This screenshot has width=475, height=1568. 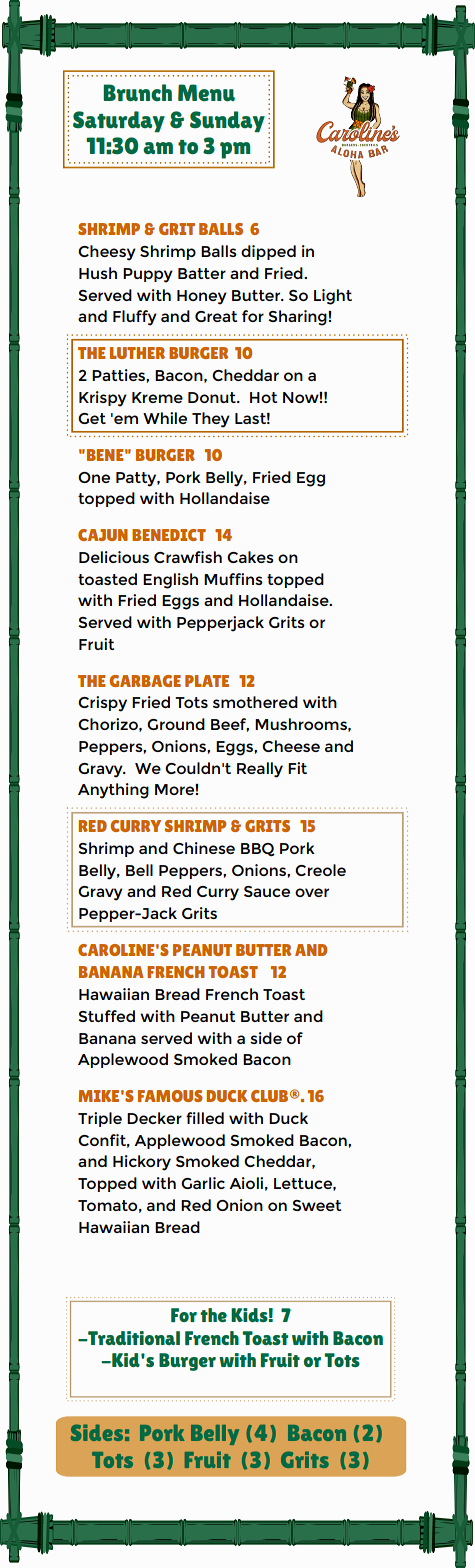 I want to click on Saturday, so click(x=119, y=122).
